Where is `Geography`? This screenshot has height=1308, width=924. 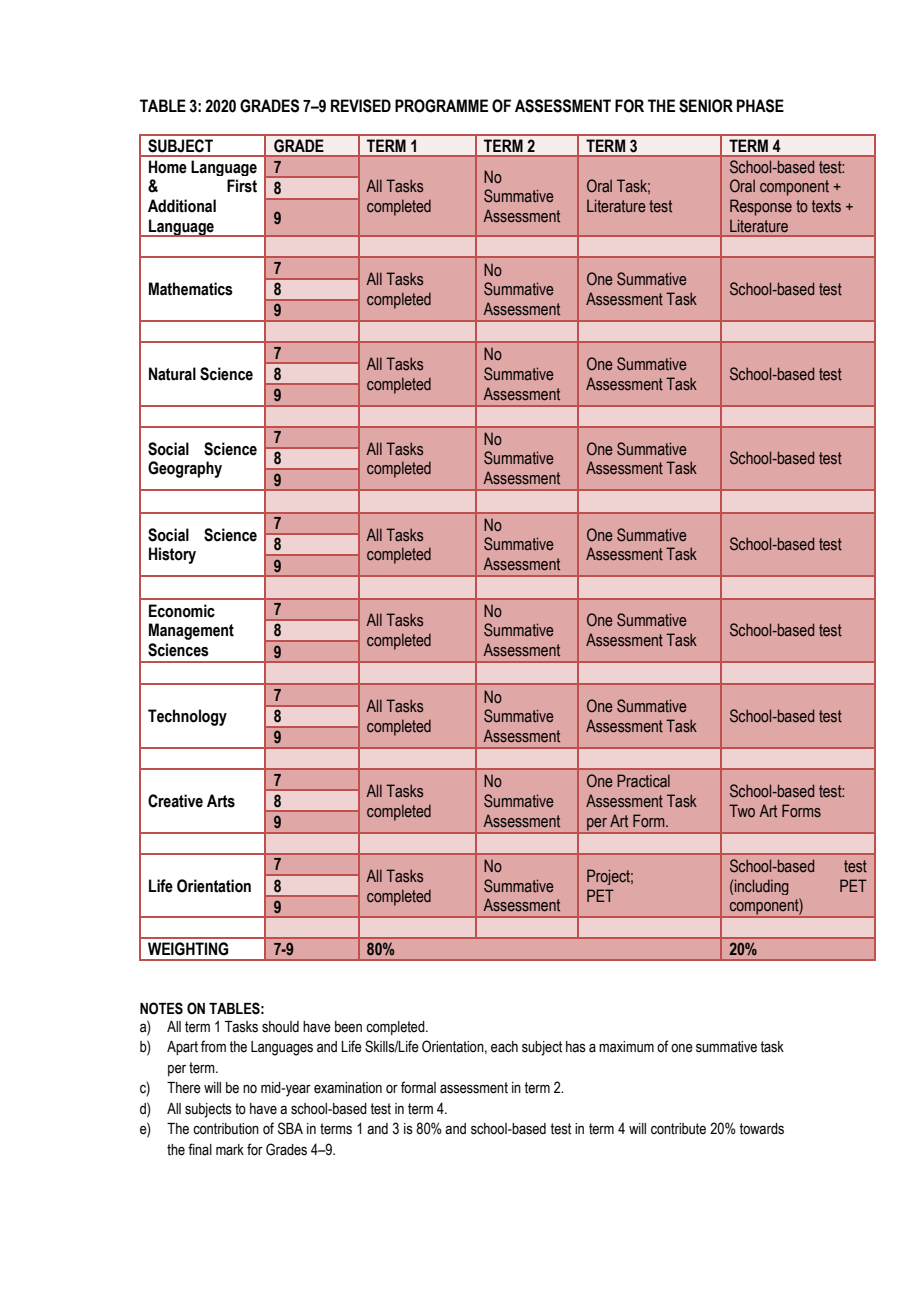 Geography is located at coordinates (185, 469).
